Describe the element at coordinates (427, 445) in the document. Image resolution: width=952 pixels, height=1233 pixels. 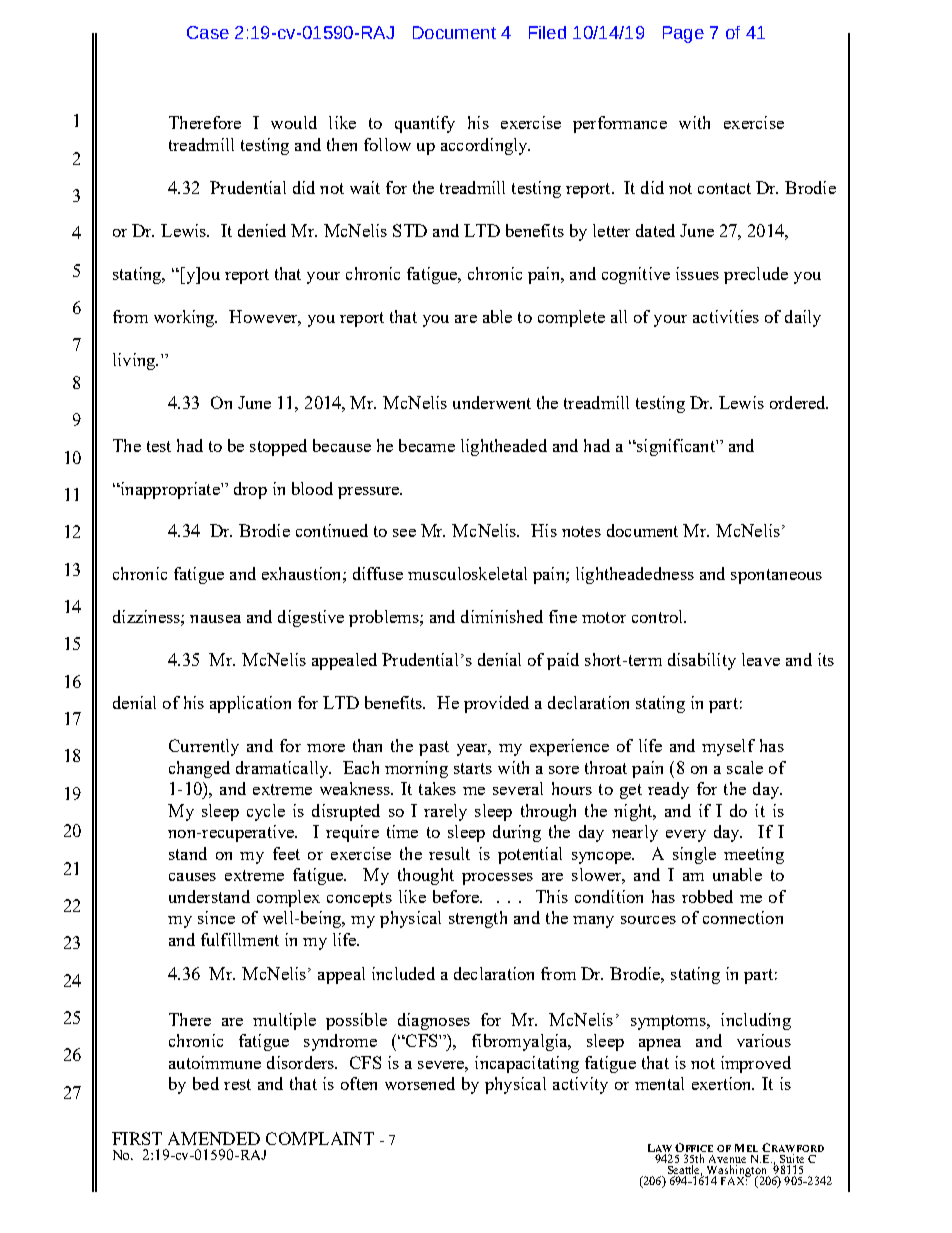
I see `became` at that location.
